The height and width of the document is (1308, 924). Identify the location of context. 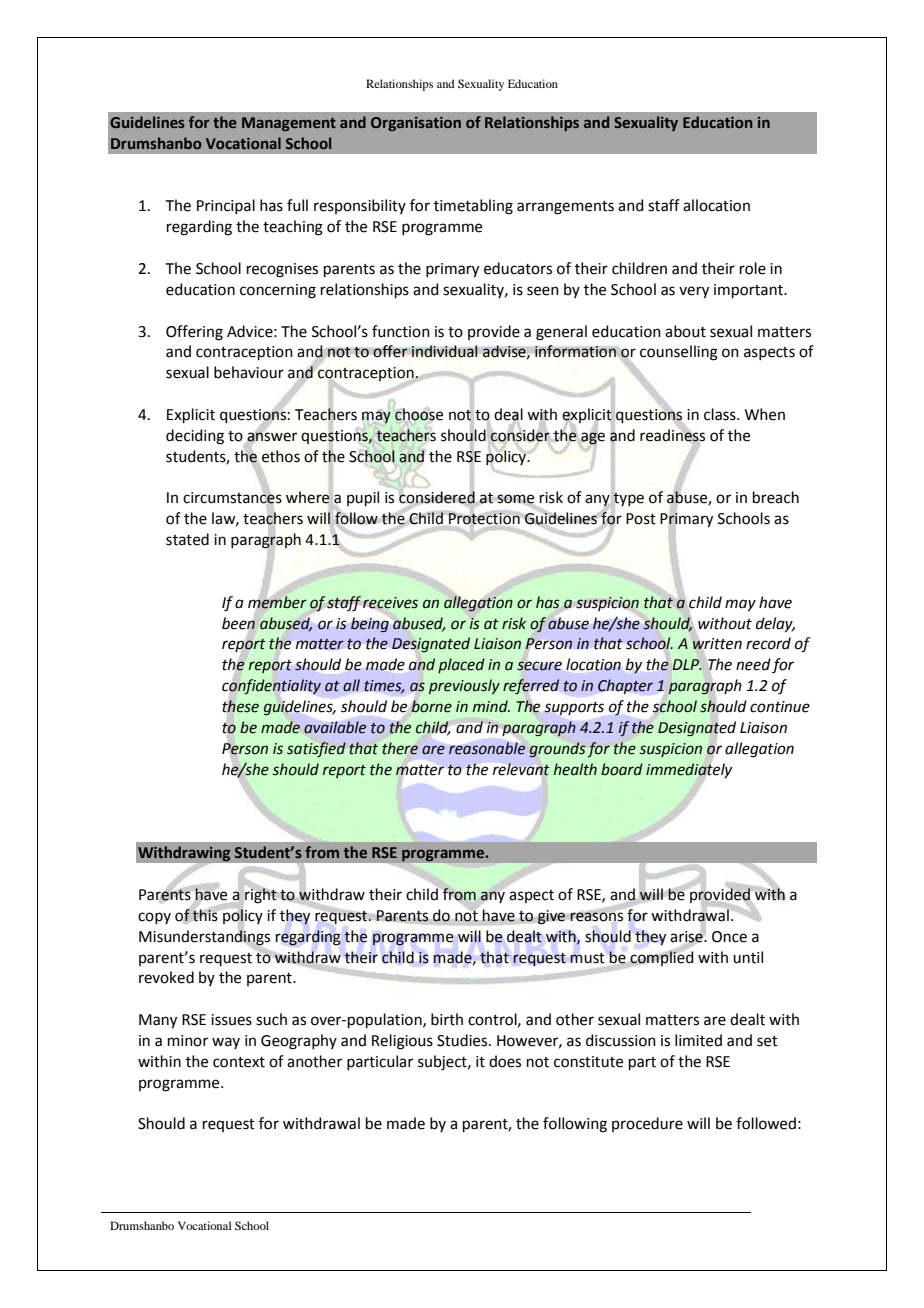
(239, 1062).
